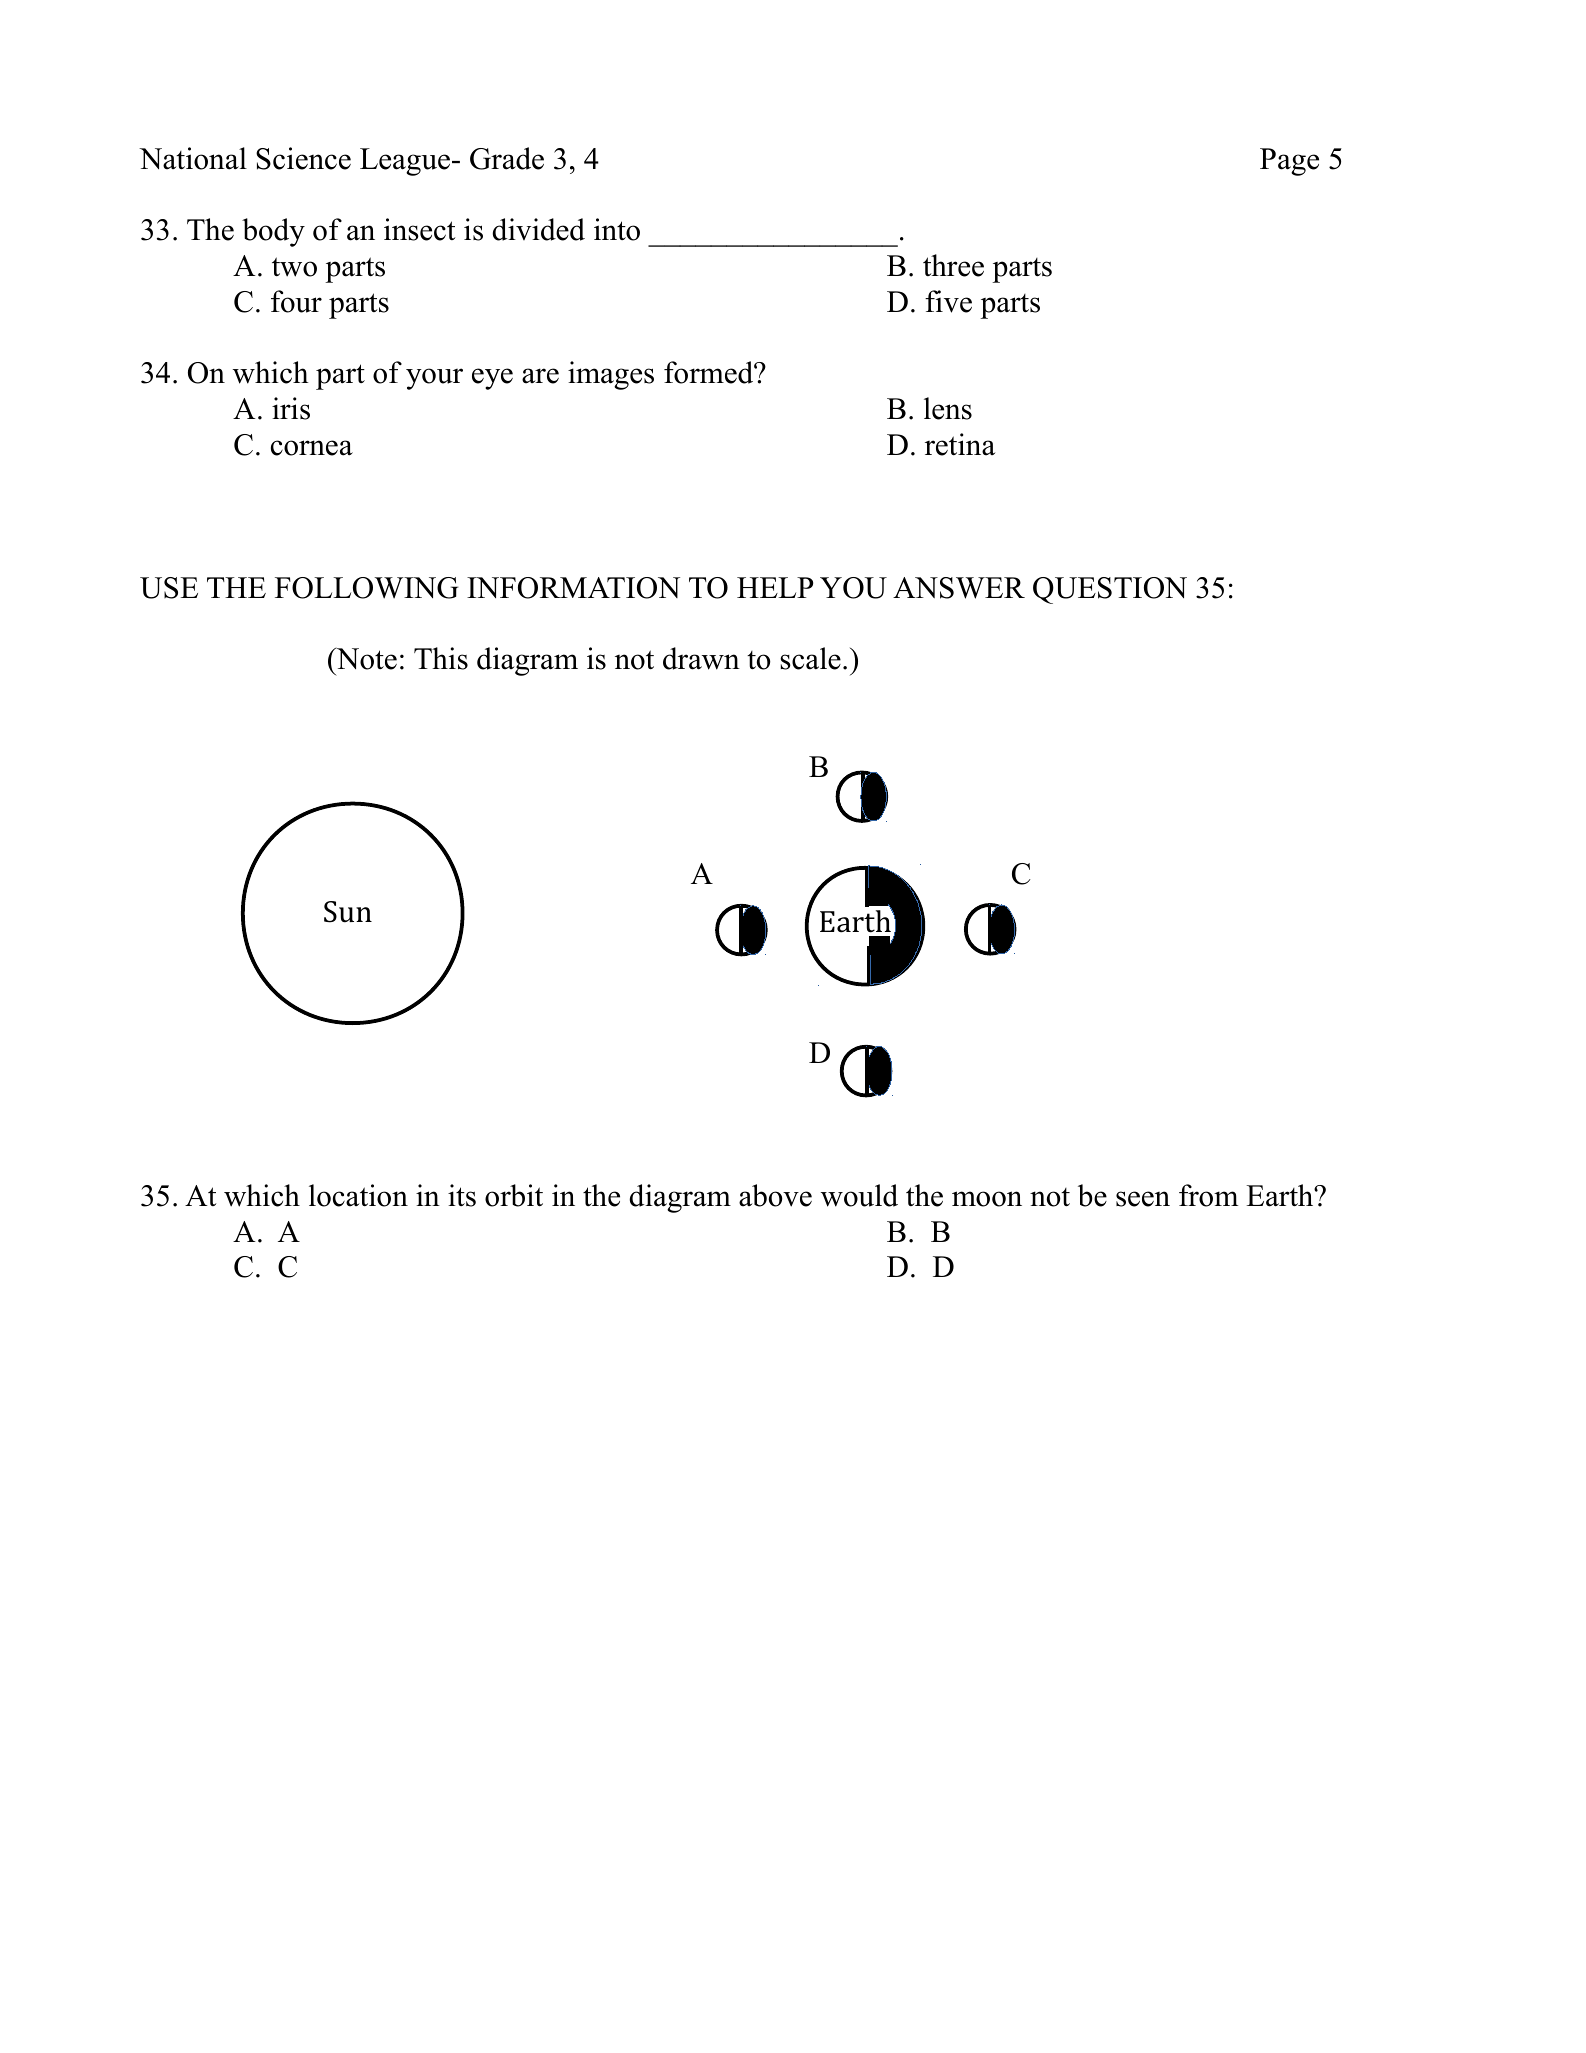 This screenshot has width=1586, height=2053. Describe the element at coordinates (1143, 1199) in the screenshot. I see `seen` at that location.
